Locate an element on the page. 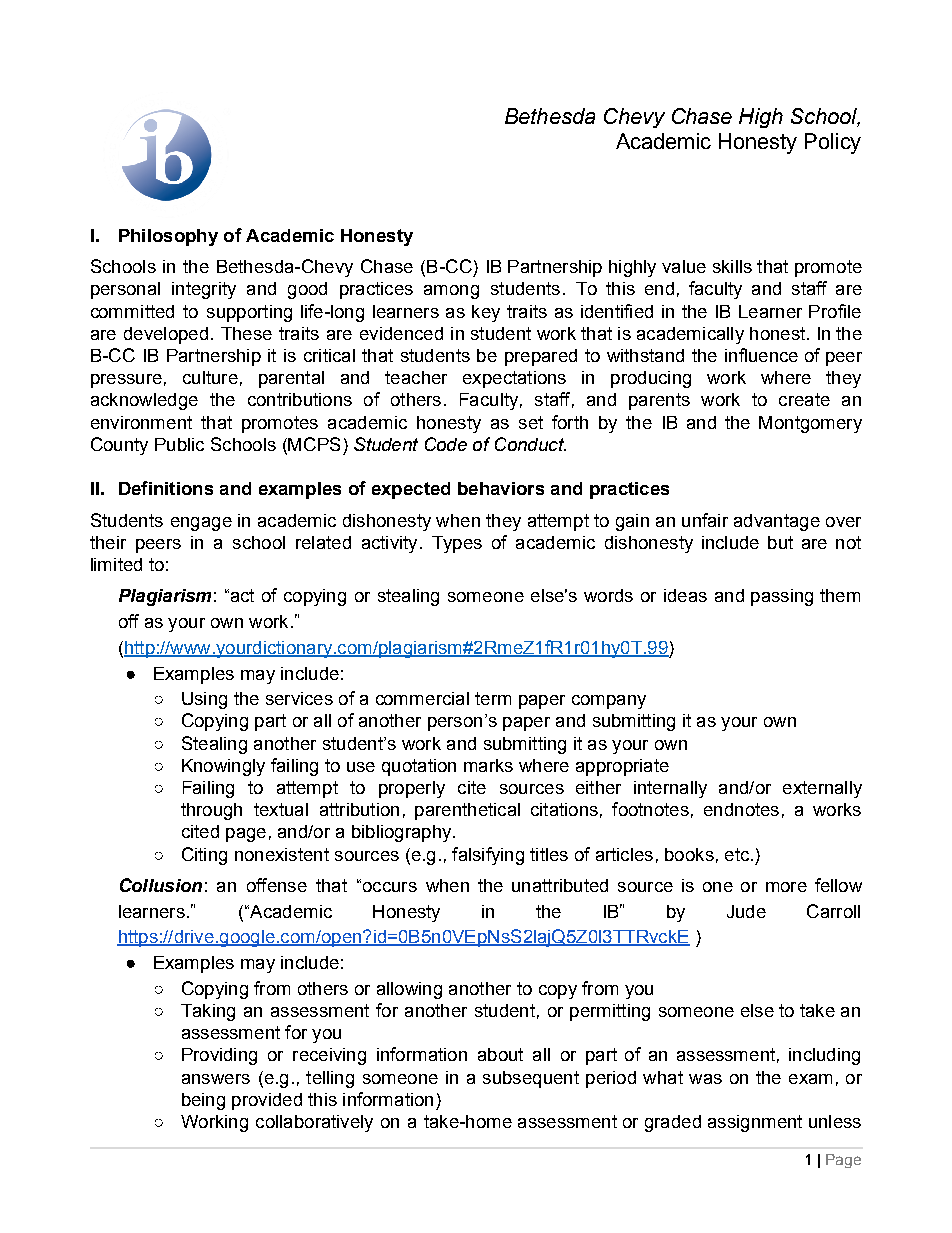 The image size is (952, 1233). among is located at coordinates (451, 292).
